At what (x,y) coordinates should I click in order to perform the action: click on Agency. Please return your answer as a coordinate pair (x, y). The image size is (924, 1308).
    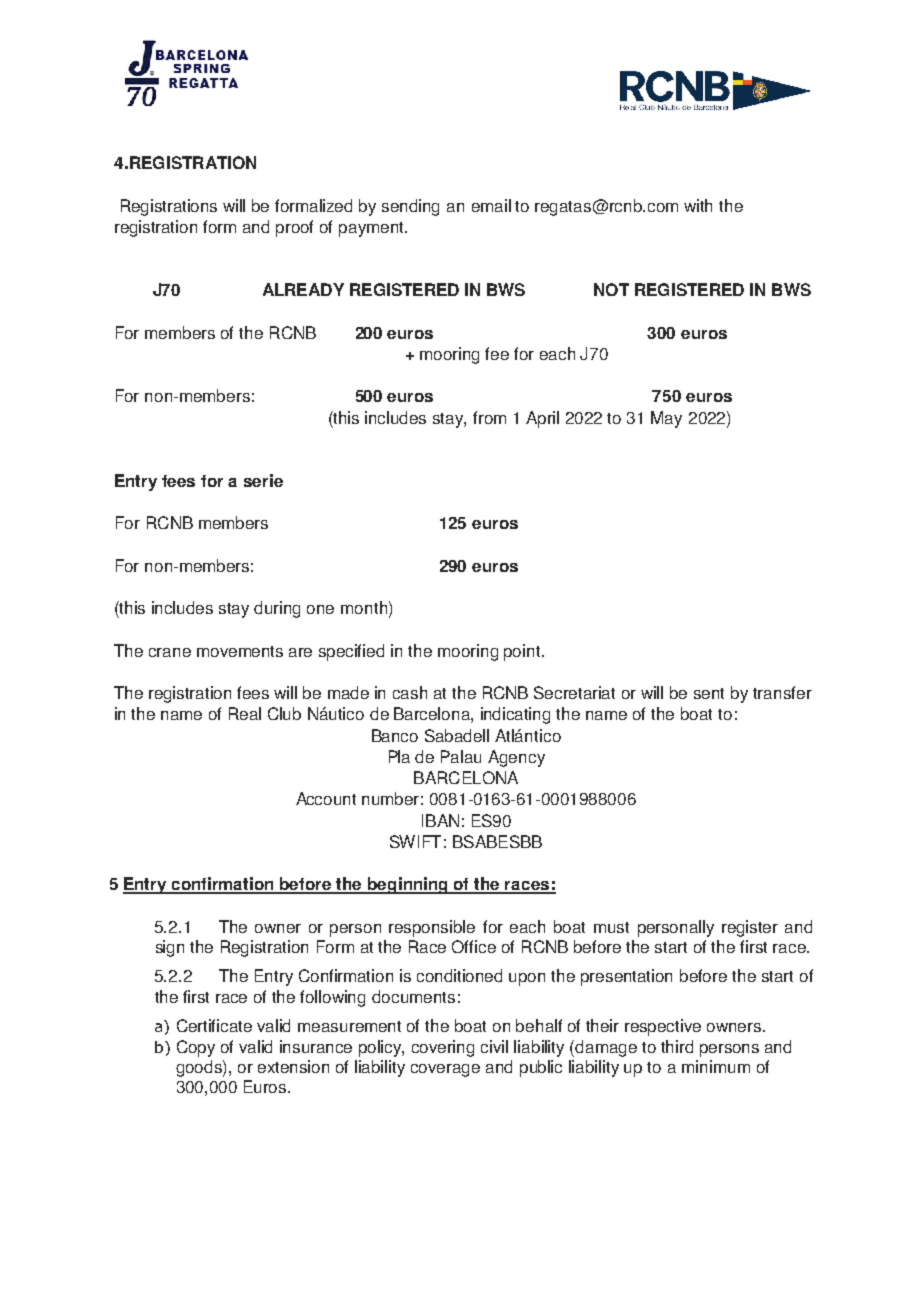
    Looking at the image, I should click on (516, 758).
